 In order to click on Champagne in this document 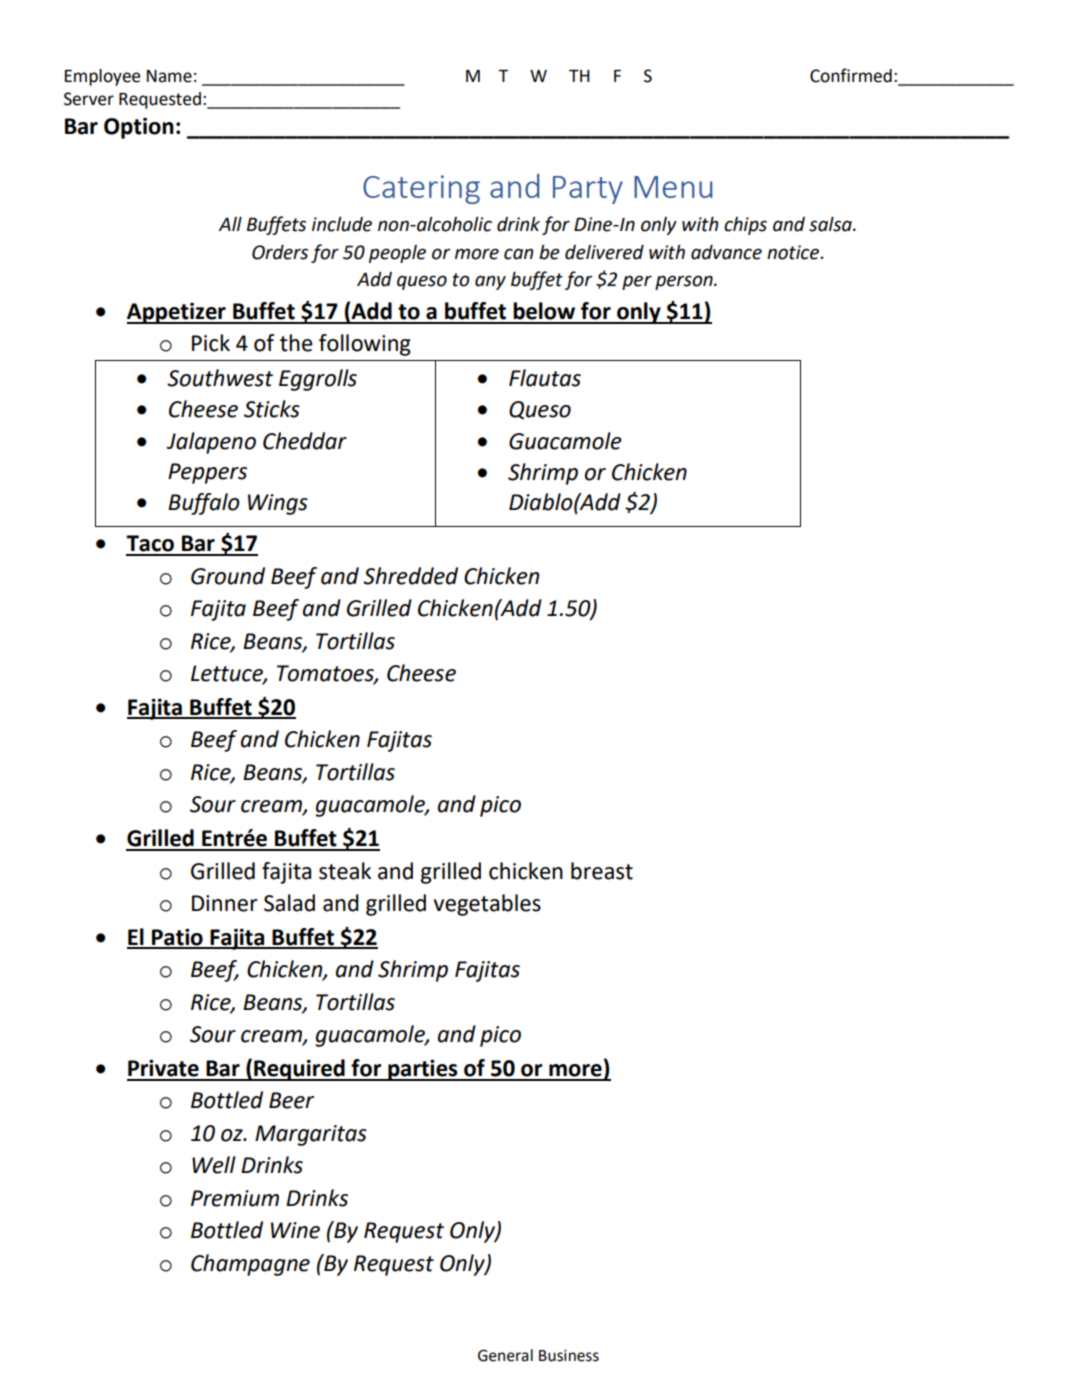, I will do `click(250, 1265)`.
